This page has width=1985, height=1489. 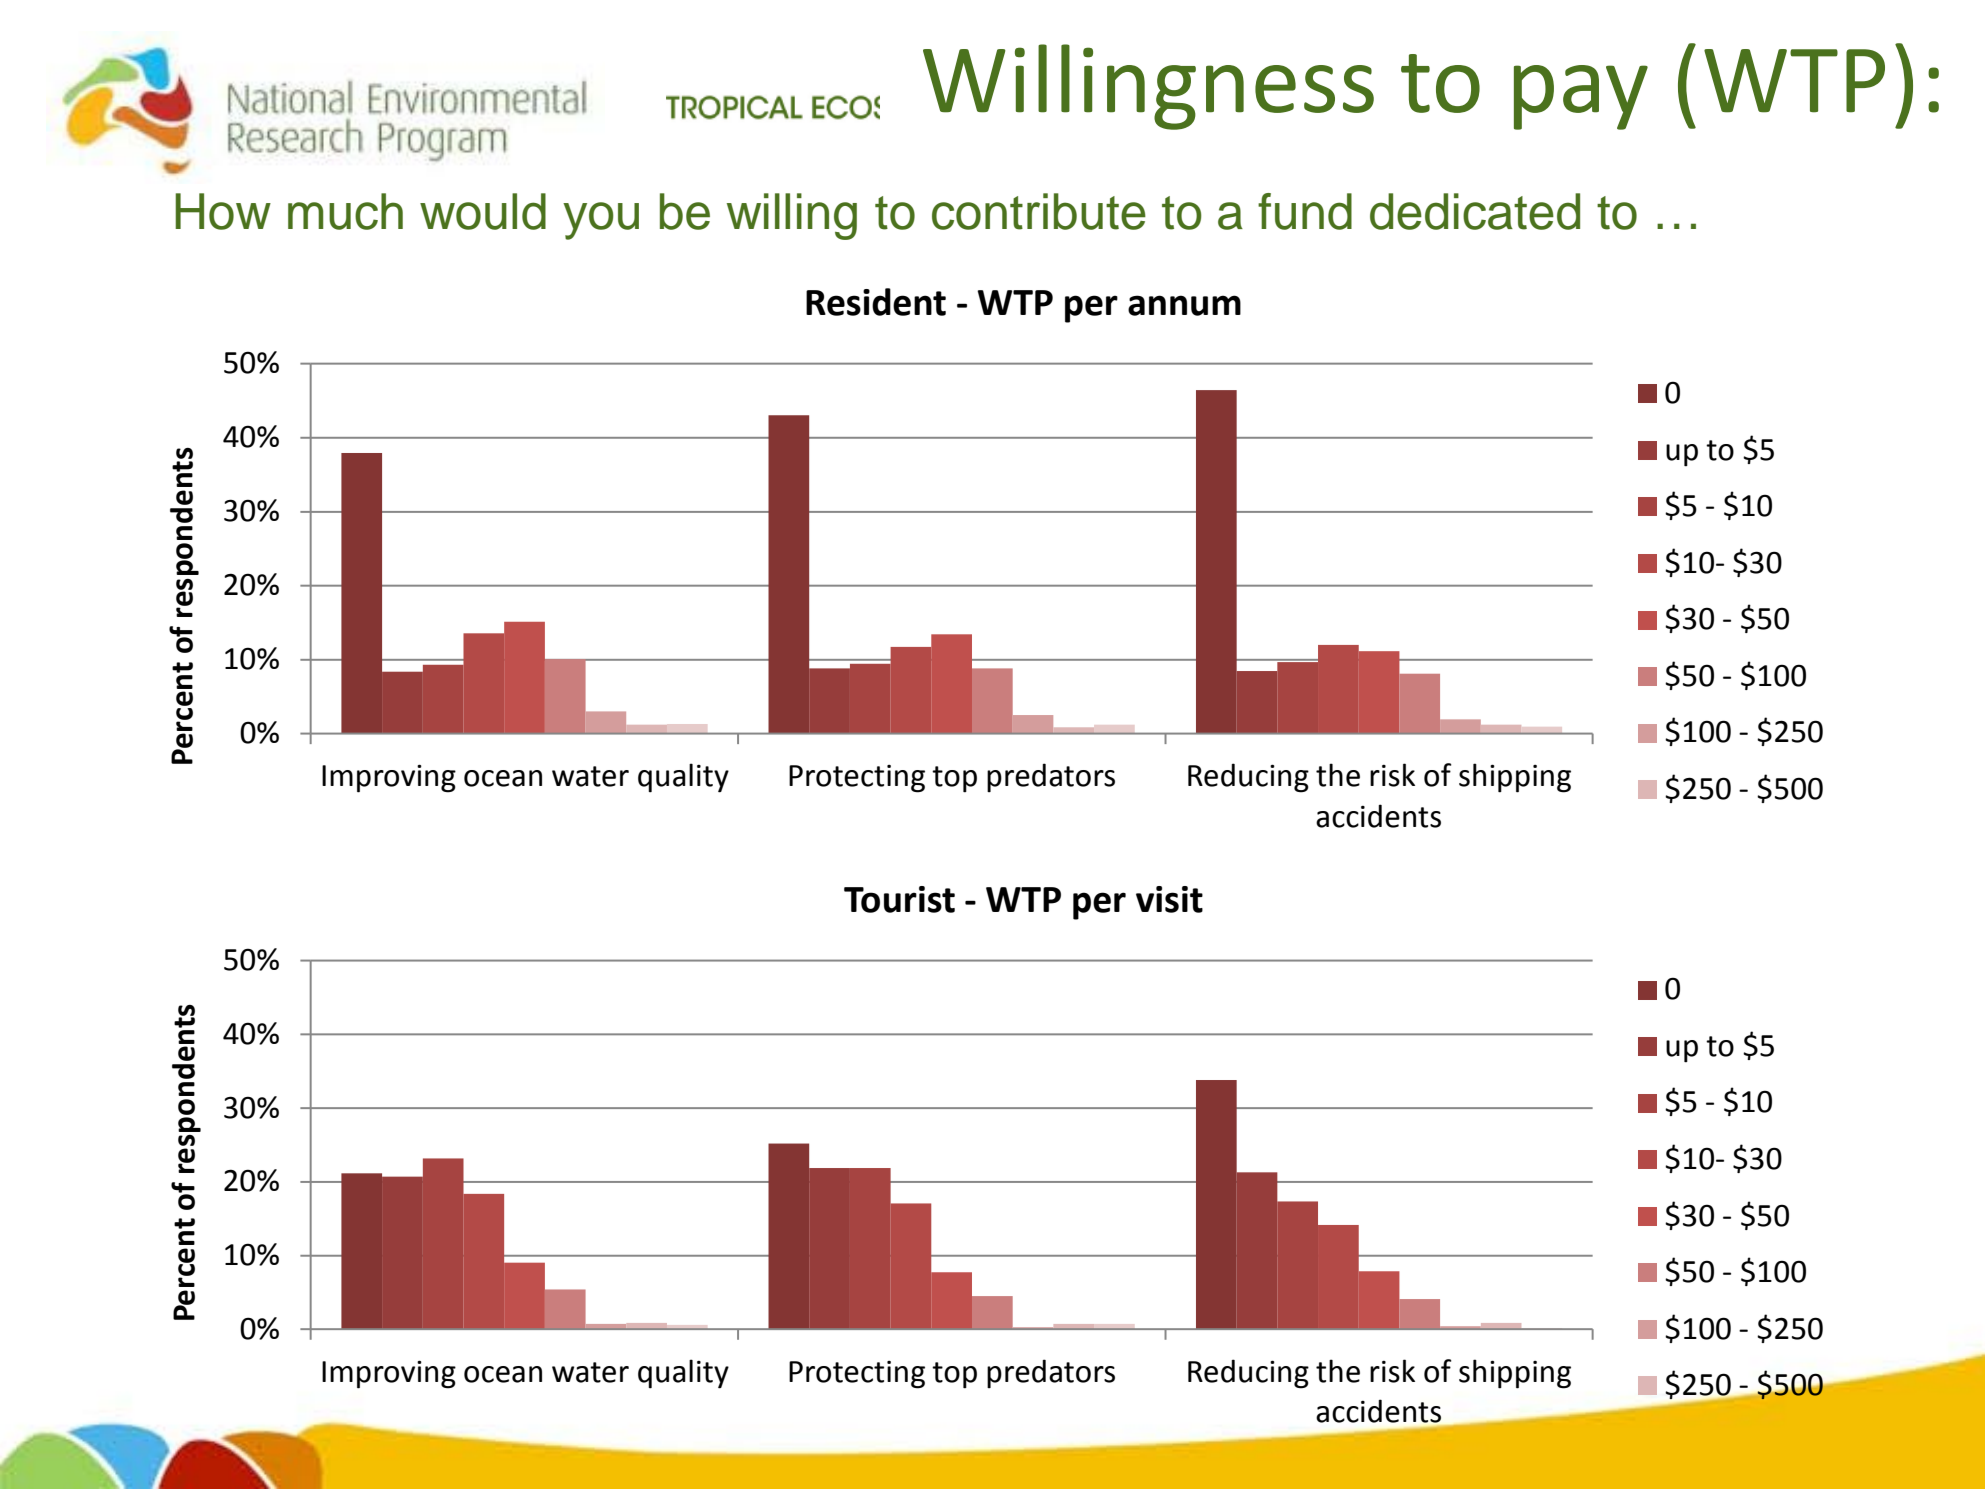 I want to click on would, so click(x=483, y=211).
